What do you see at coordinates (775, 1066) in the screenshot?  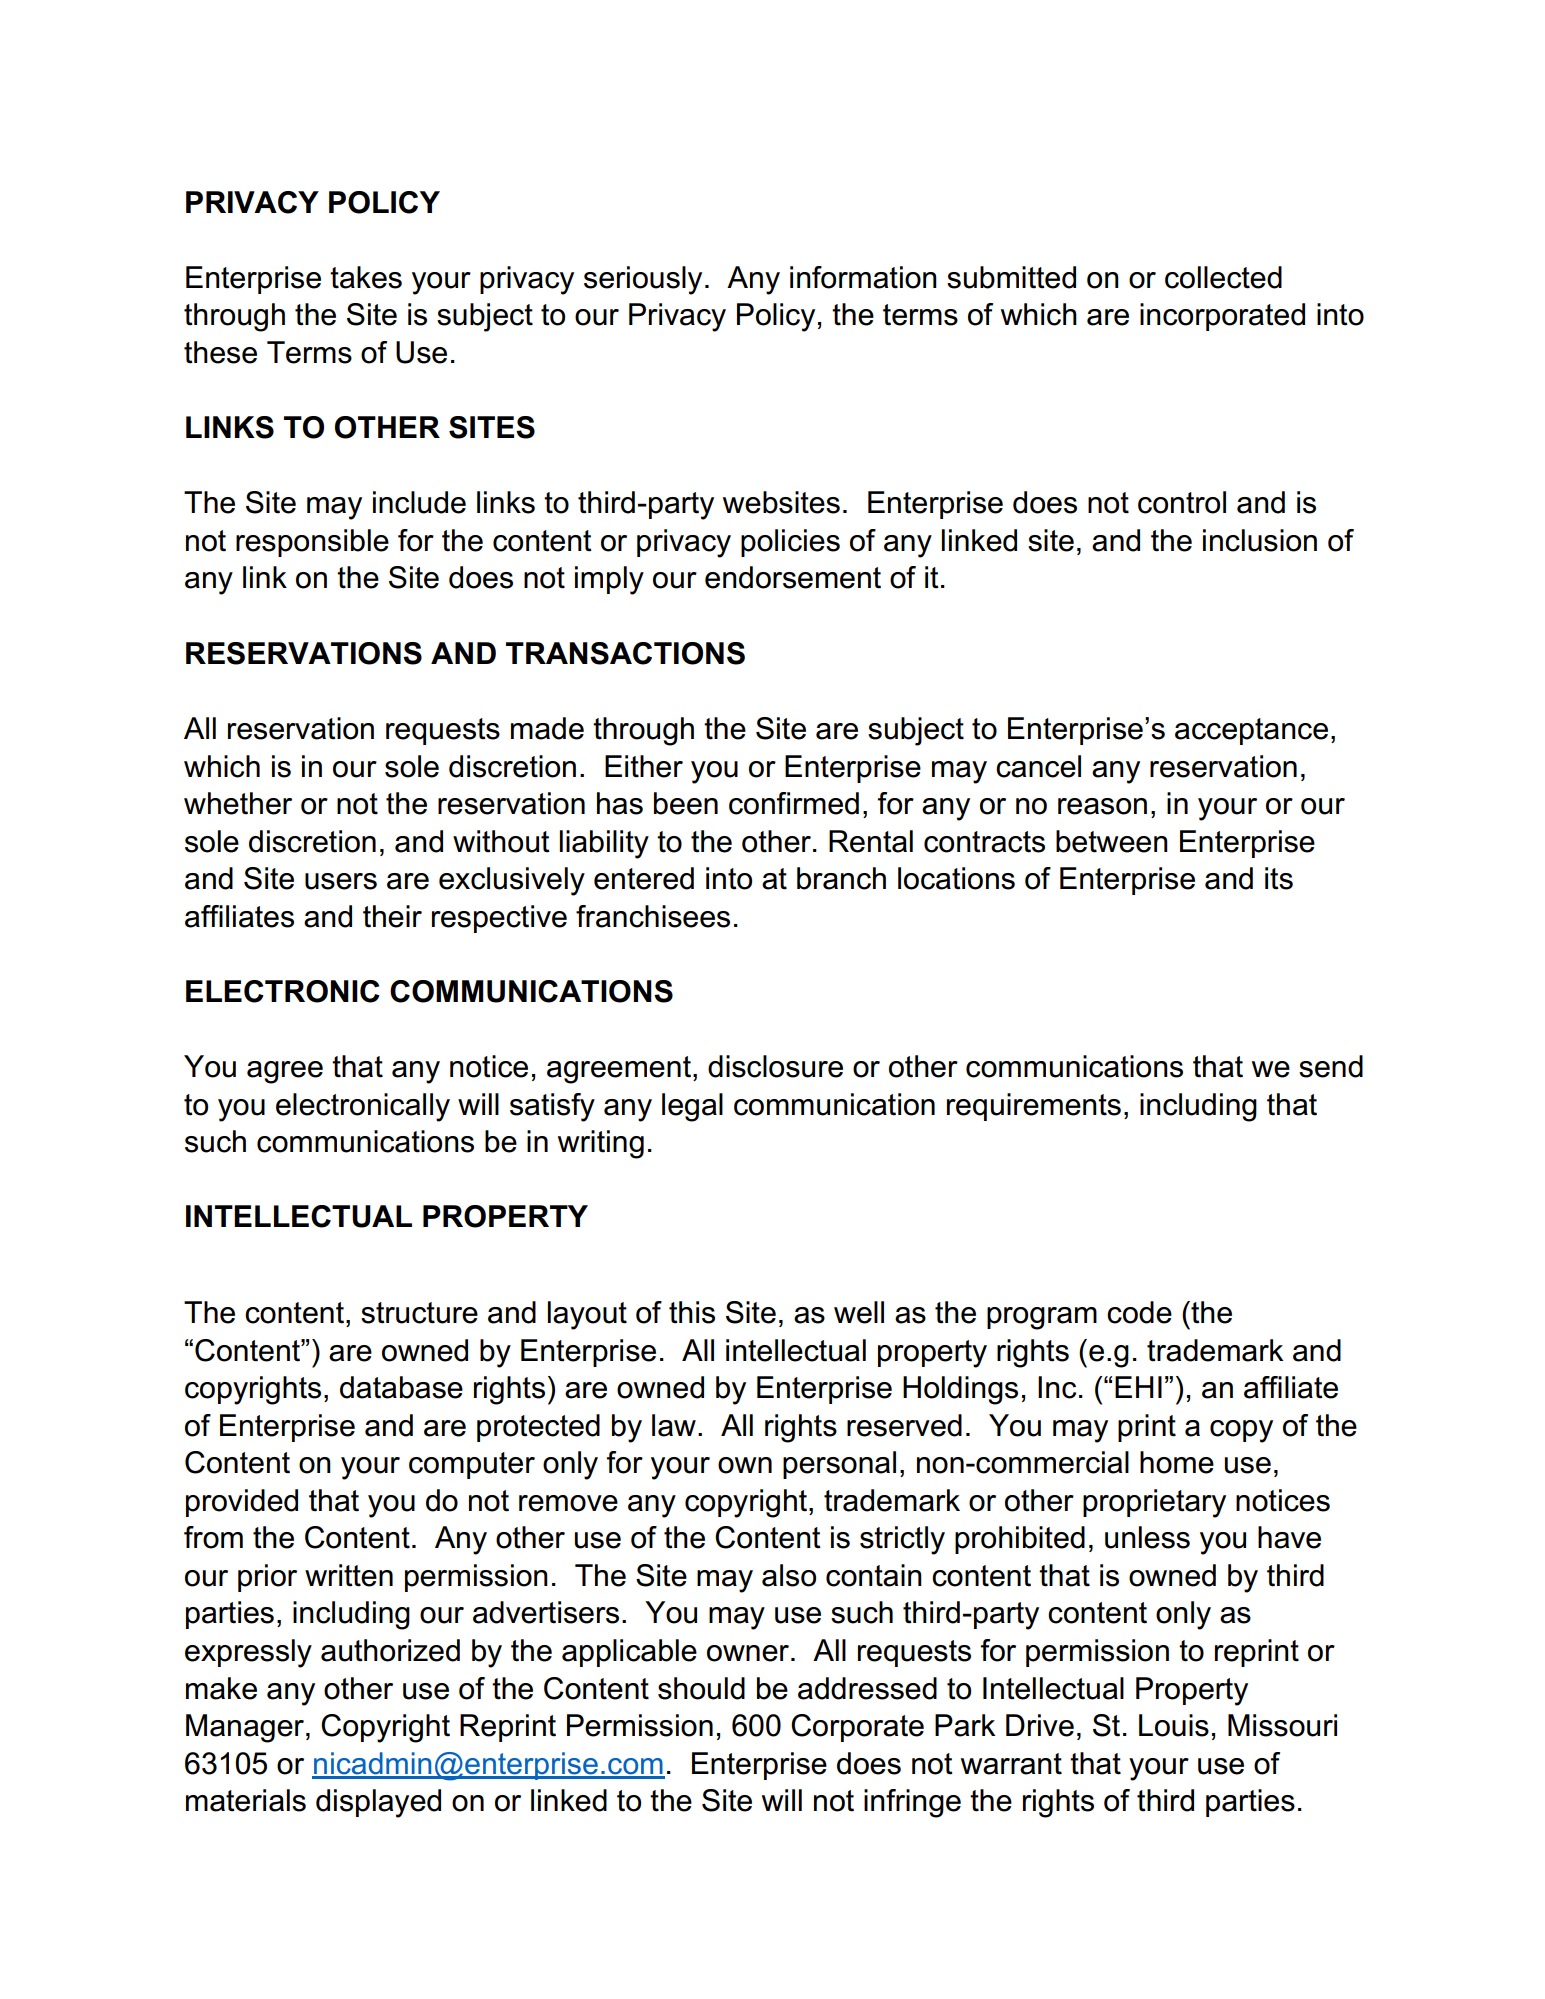 I see `disclosure` at bounding box center [775, 1066].
